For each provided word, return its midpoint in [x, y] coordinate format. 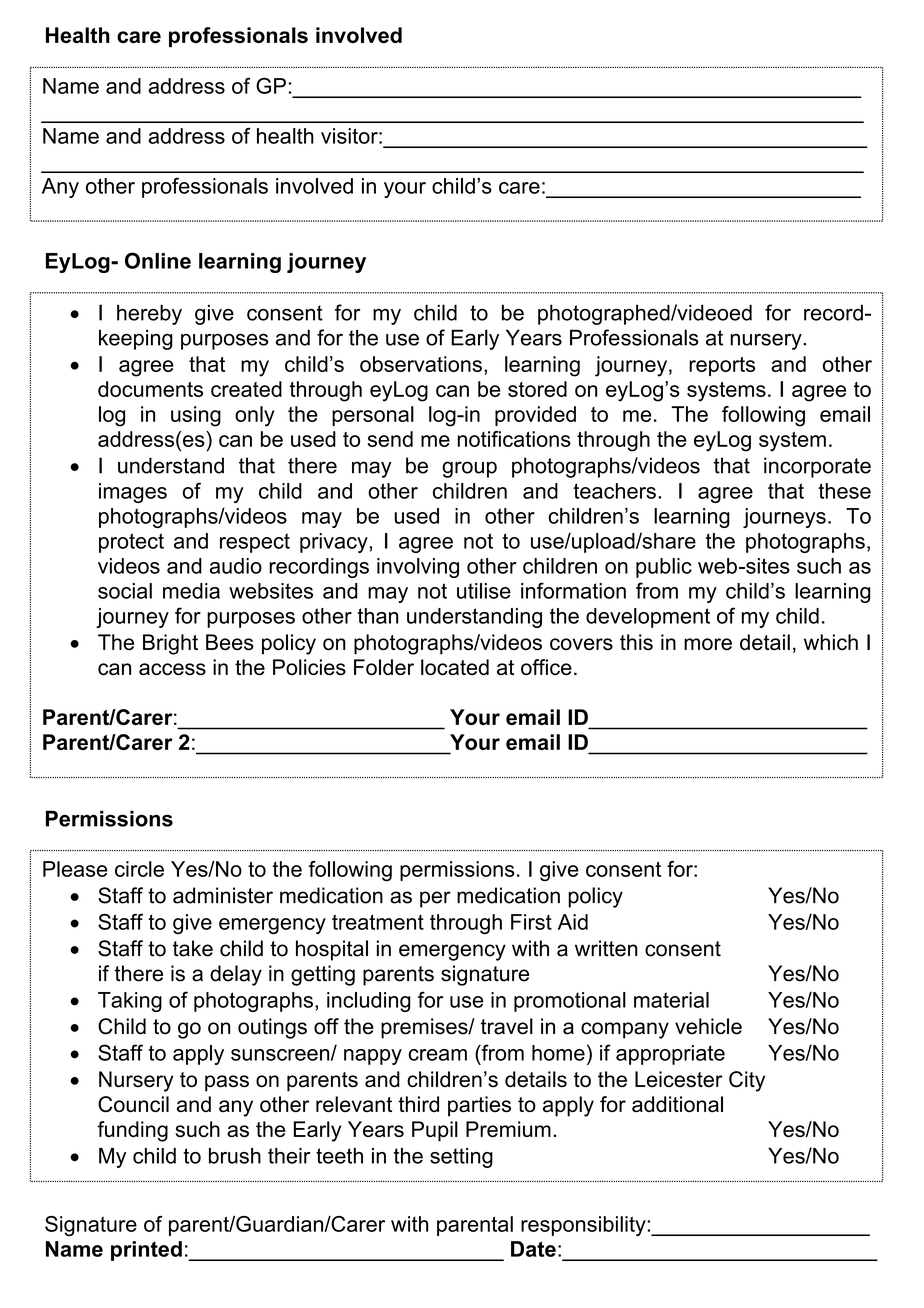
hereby [149, 314]
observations [421, 364]
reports [722, 366]
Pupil [435, 1131]
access [172, 669]
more [708, 644]
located [455, 667]
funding [132, 1131]
